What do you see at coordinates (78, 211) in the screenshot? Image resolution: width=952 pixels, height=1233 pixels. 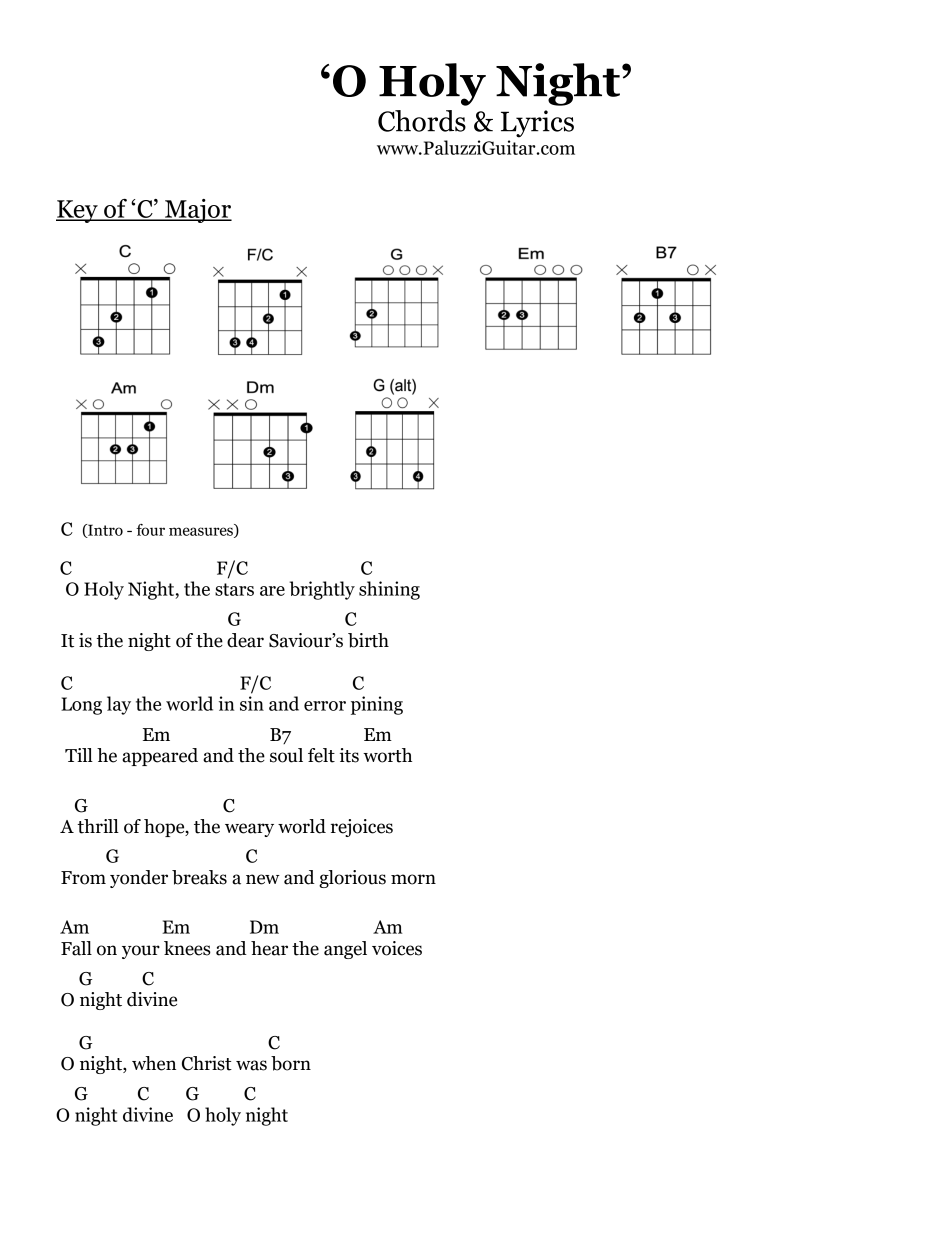 I see `Key` at bounding box center [78, 211].
